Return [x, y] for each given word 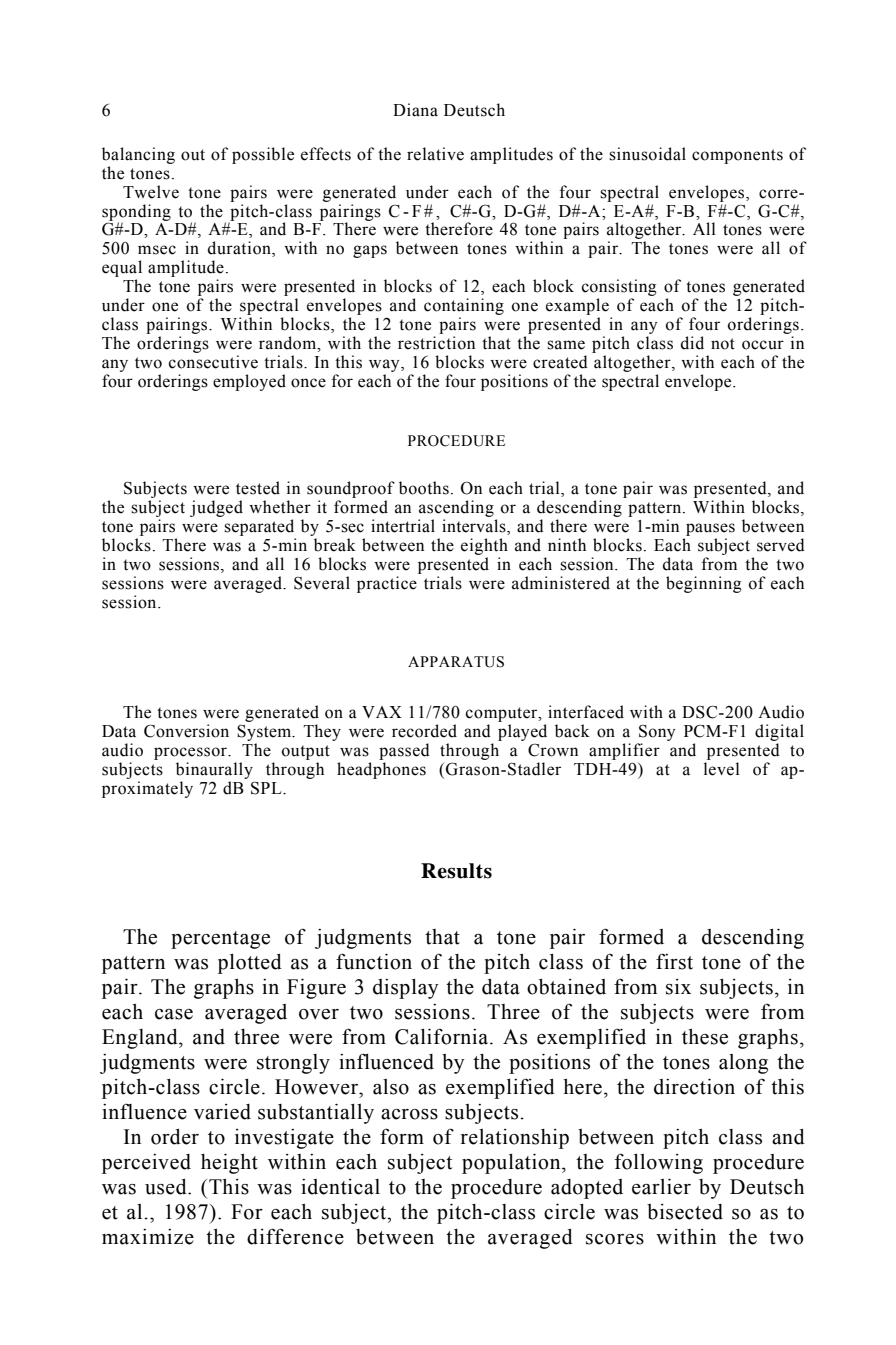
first [674, 961]
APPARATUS [456, 662]
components [737, 156]
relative [435, 154]
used [167, 1187]
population [512, 1163]
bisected [685, 1212]
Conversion [186, 731]
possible [263, 155]
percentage [220, 940]
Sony [657, 732]
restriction [436, 343]
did [692, 343]
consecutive [213, 362]
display [405, 989]
